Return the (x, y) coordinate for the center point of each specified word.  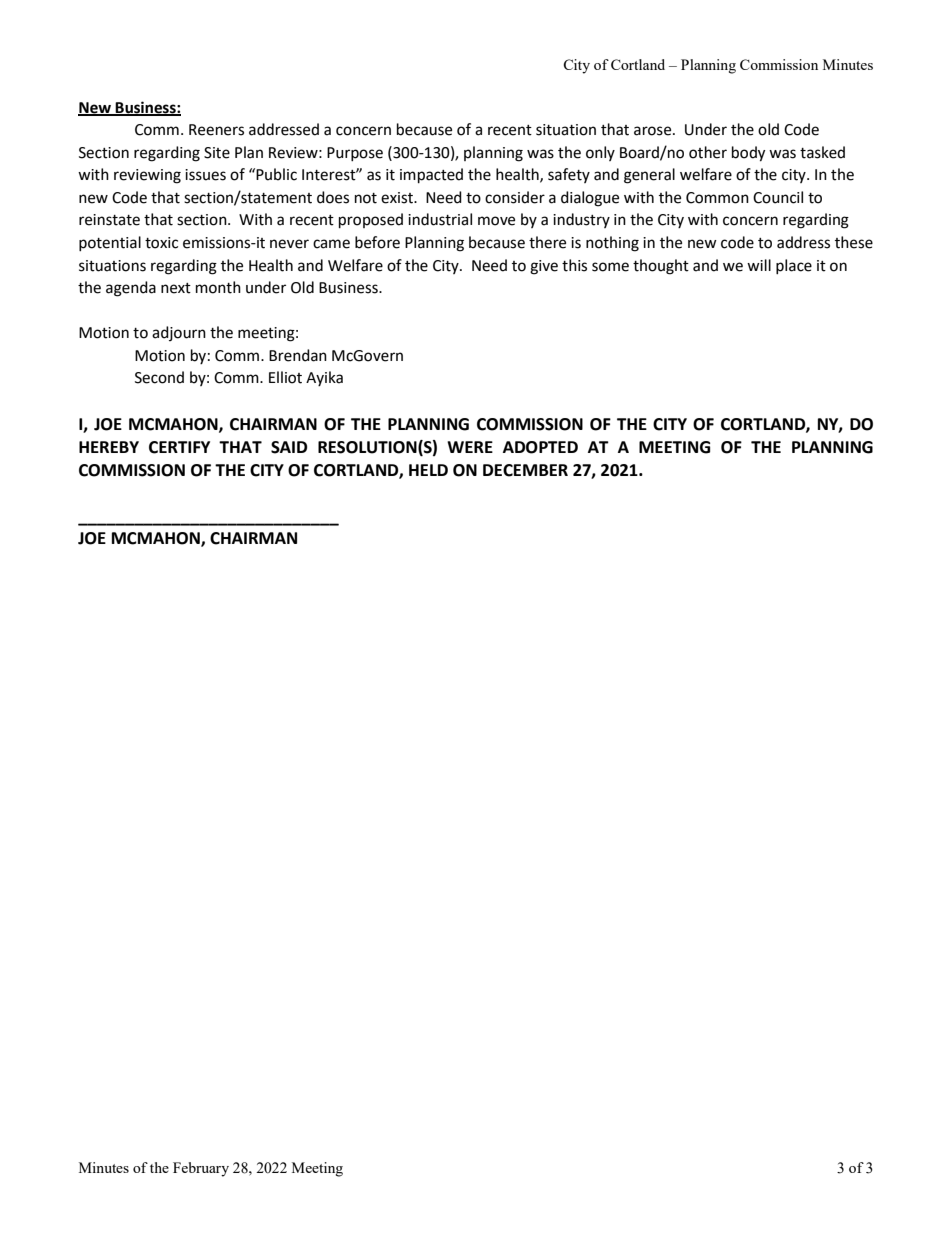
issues (205, 175)
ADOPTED (540, 447)
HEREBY (109, 447)
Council (778, 197)
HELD (428, 470)
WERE (470, 447)
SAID (289, 447)
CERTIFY (179, 447)
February (201, 1169)
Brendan (298, 355)
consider (515, 197)
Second (159, 377)
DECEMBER (525, 470)
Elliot (285, 377)
